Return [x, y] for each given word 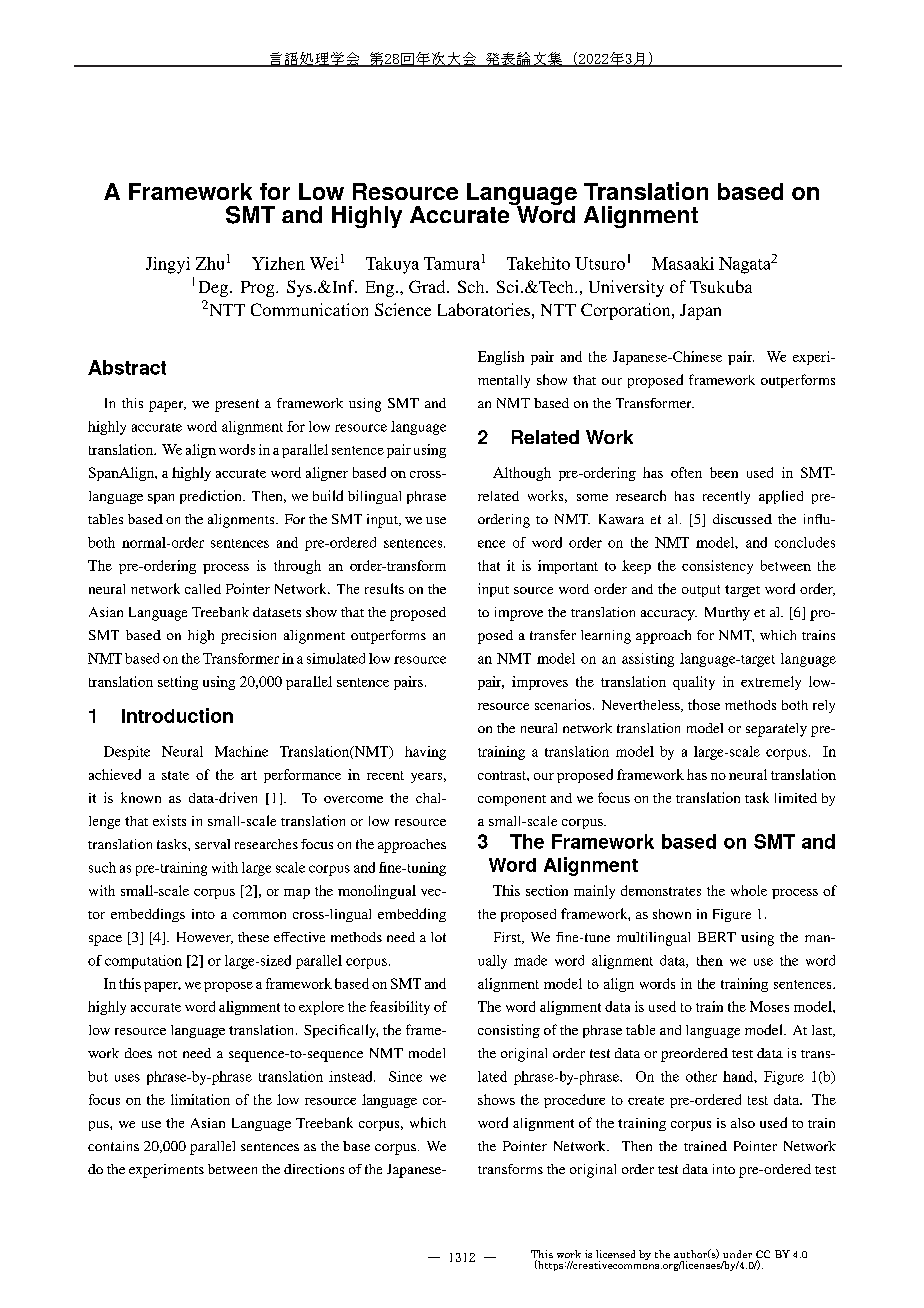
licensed [615, 1254]
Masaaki [683, 263]
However [205, 938]
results [384, 588]
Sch [472, 286]
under [737, 1254]
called [203, 589]
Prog [259, 289]
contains [113, 1146]
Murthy [727, 614]
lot [438, 937]
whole [749, 890]
